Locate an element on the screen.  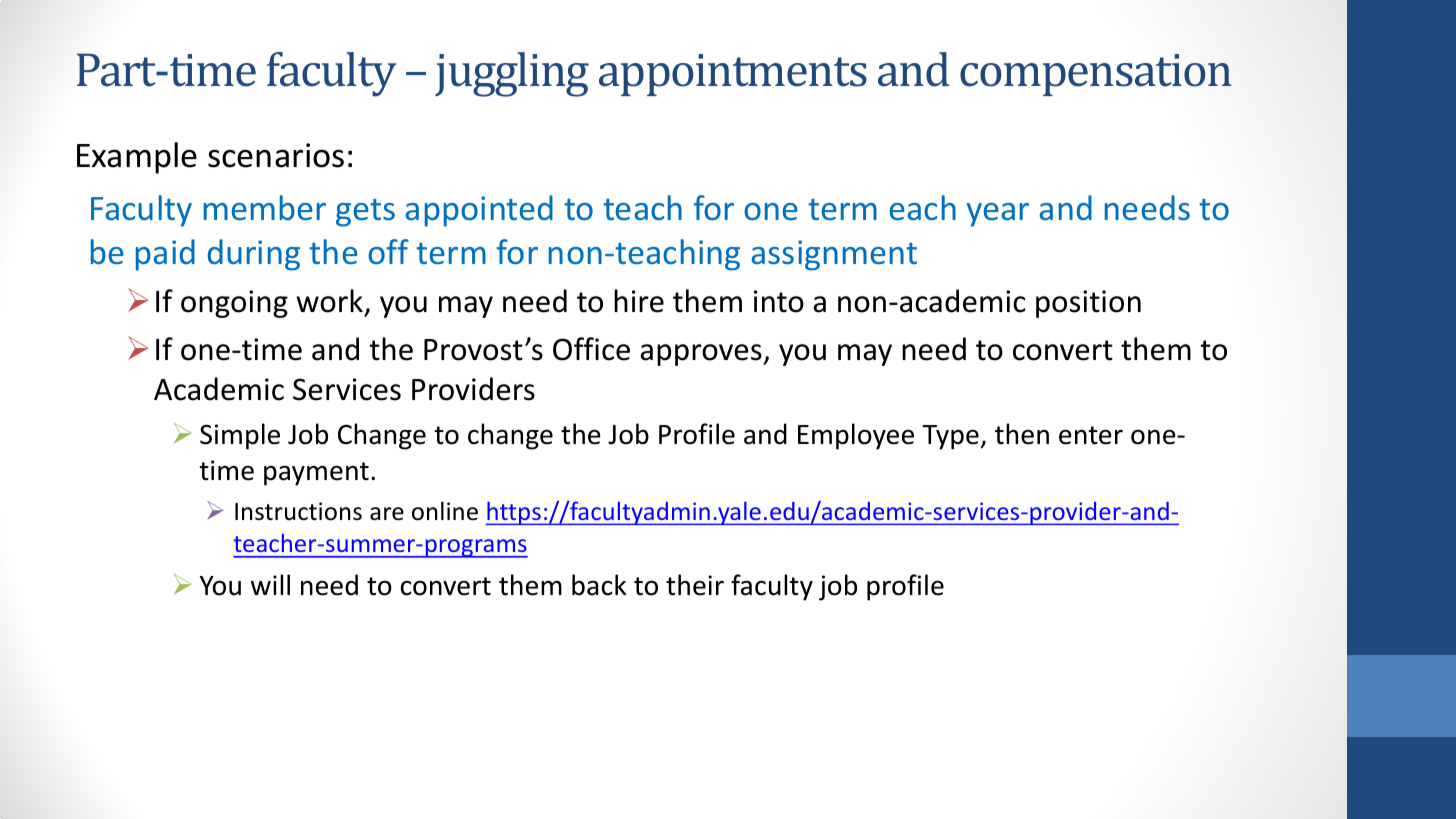
scenarios is located at coordinates (276, 155).
